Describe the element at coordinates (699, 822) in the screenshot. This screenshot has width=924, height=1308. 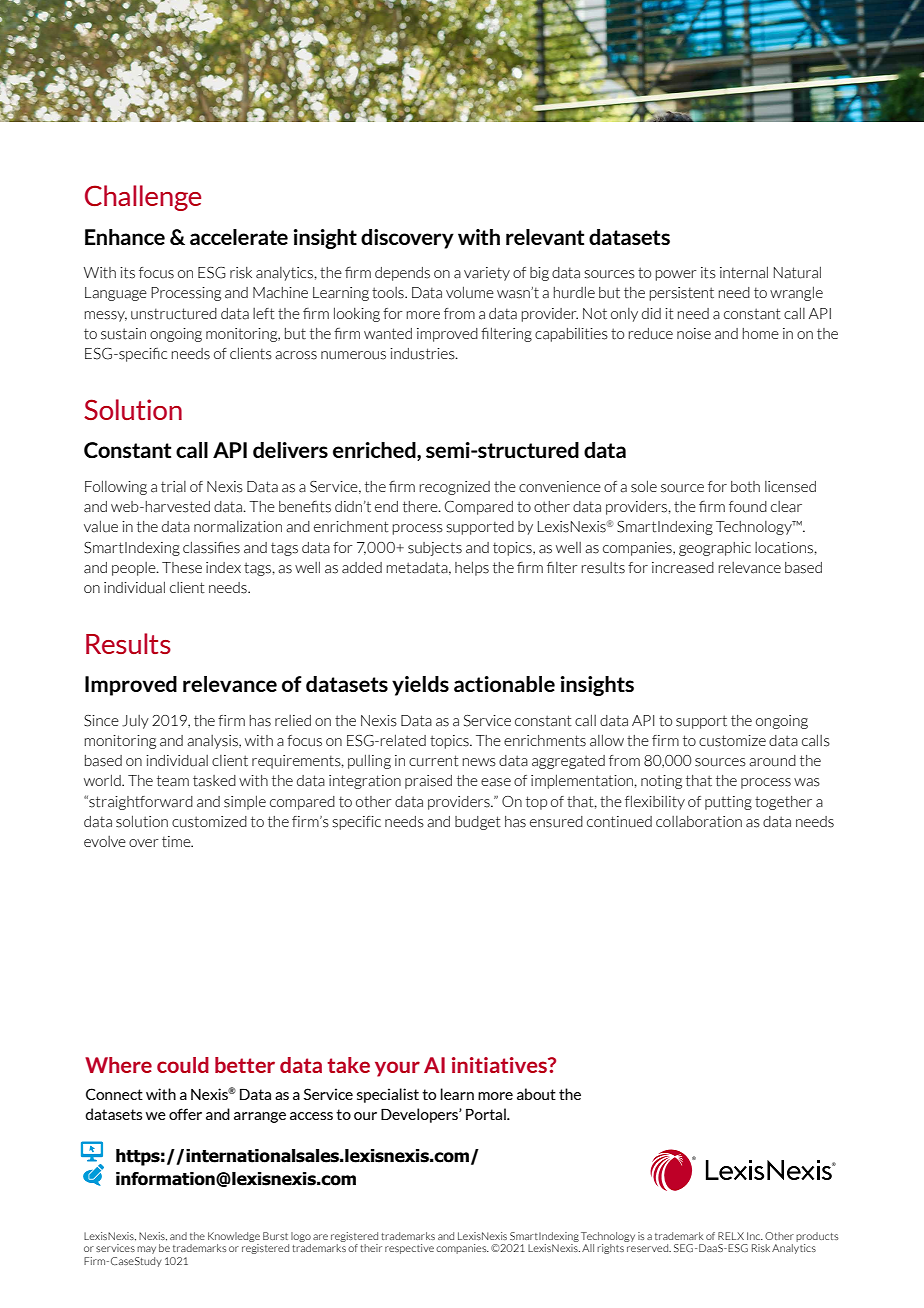
I see `collaboration` at that location.
